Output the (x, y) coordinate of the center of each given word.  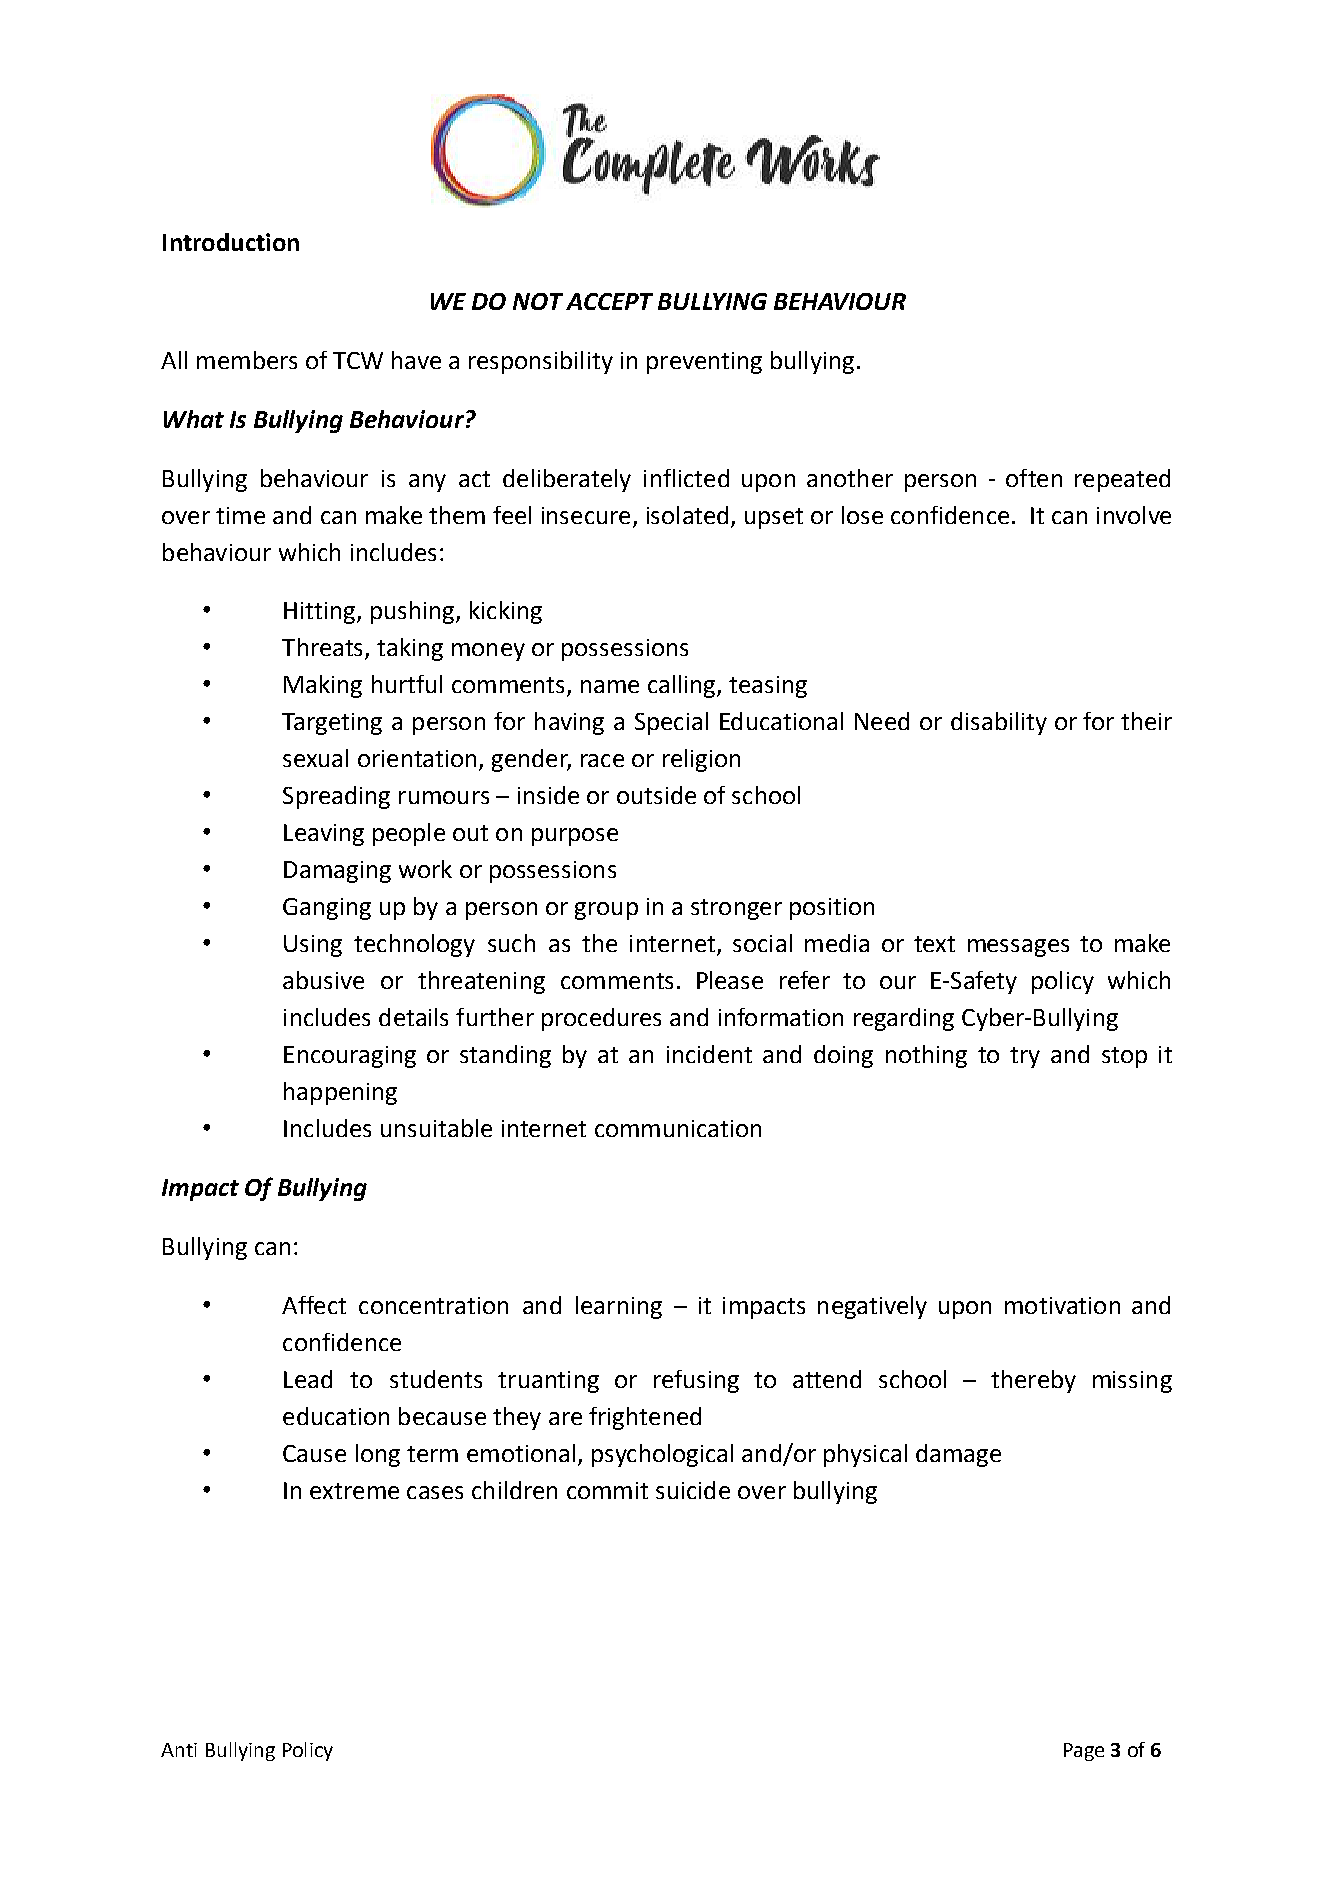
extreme (354, 1491)
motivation (1062, 1305)
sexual (315, 758)
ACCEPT (609, 301)
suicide (693, 1490)
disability (999, 723)
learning (619, 1307)
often (1034, 478)
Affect (314, 1305)
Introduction (231, 242)
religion (701, 760)
